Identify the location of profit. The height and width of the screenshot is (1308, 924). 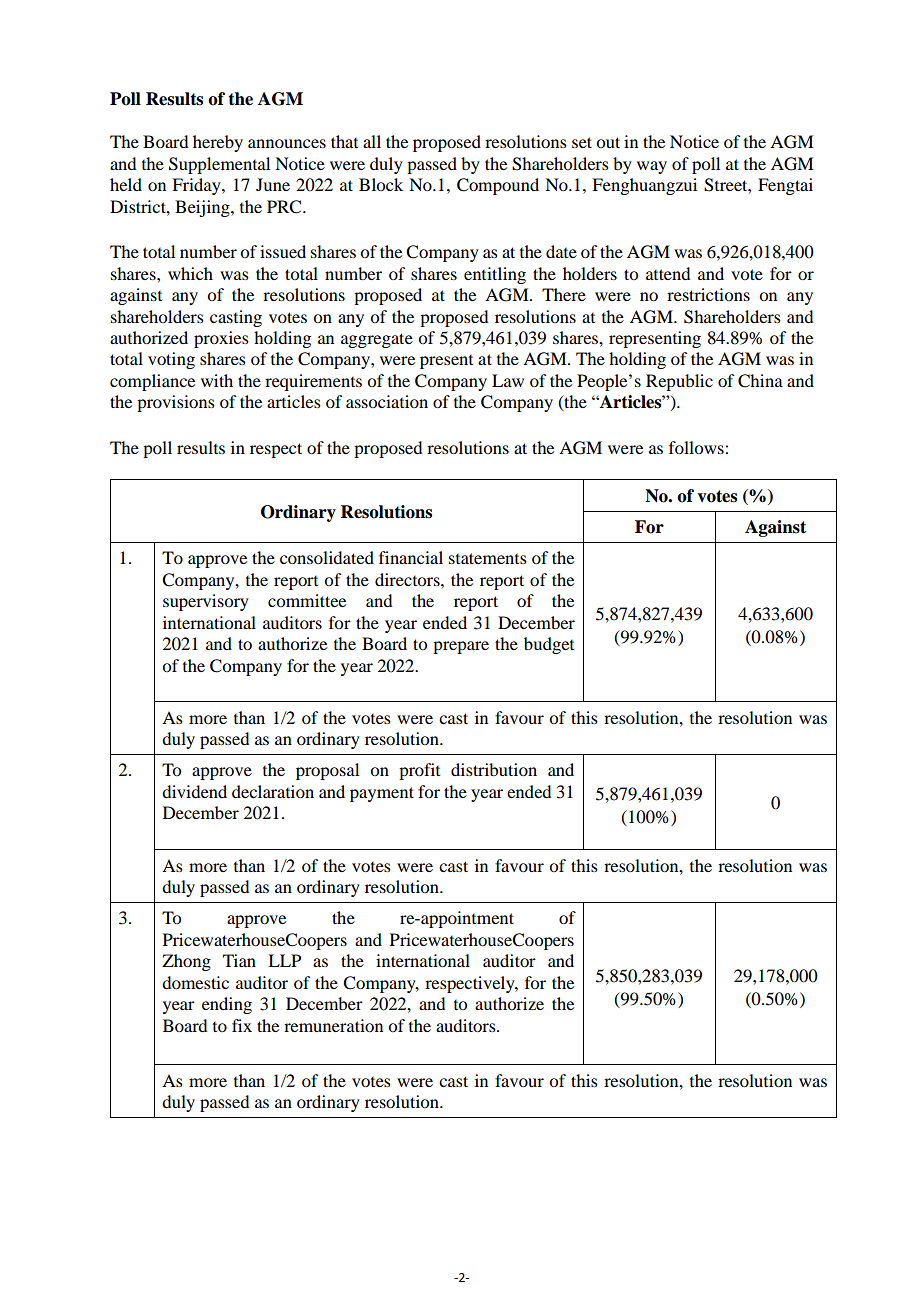
(419, 771).
